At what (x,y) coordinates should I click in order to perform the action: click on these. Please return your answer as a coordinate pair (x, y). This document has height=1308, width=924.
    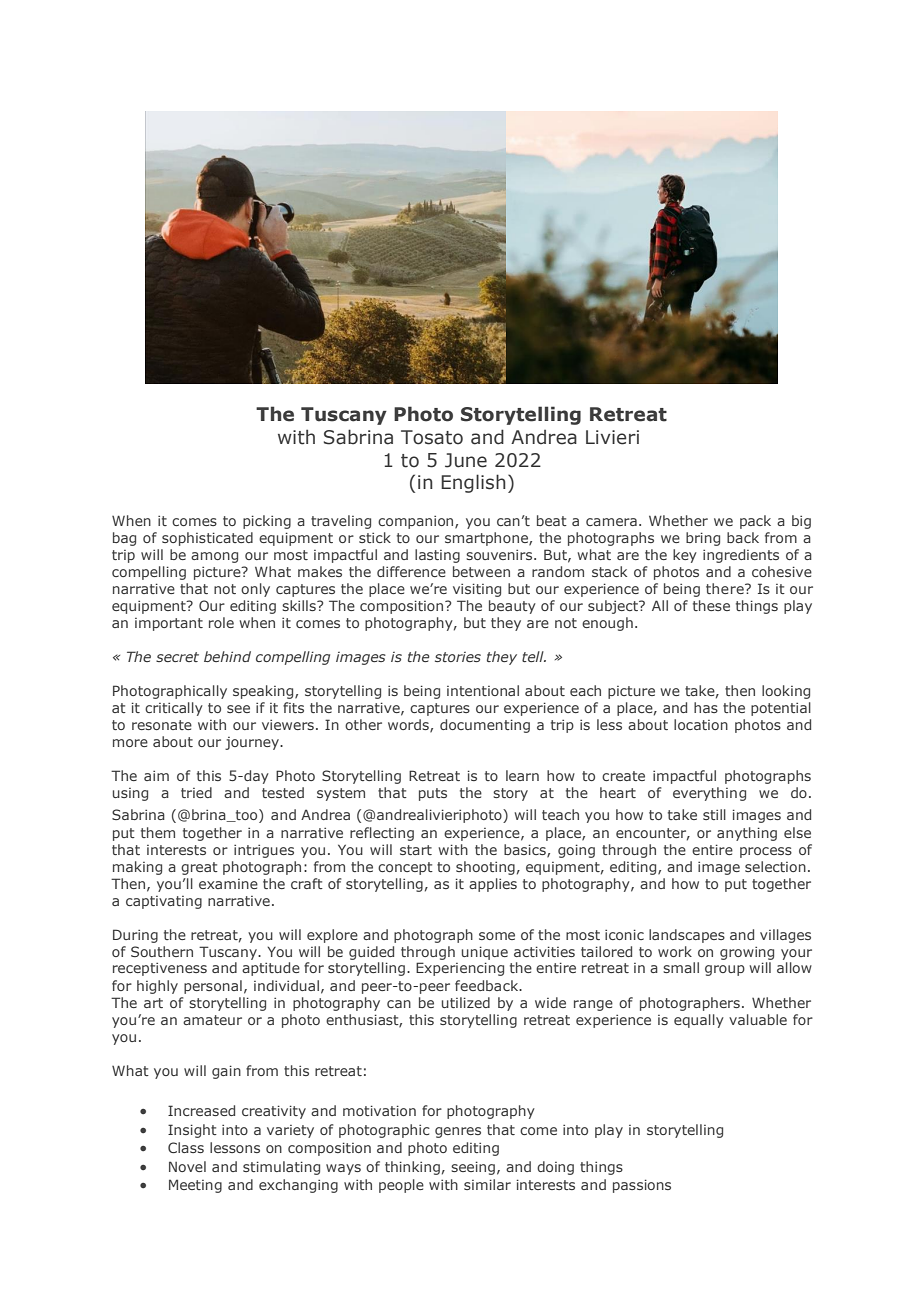
    Looking at the image, I should click on (711, 605).
